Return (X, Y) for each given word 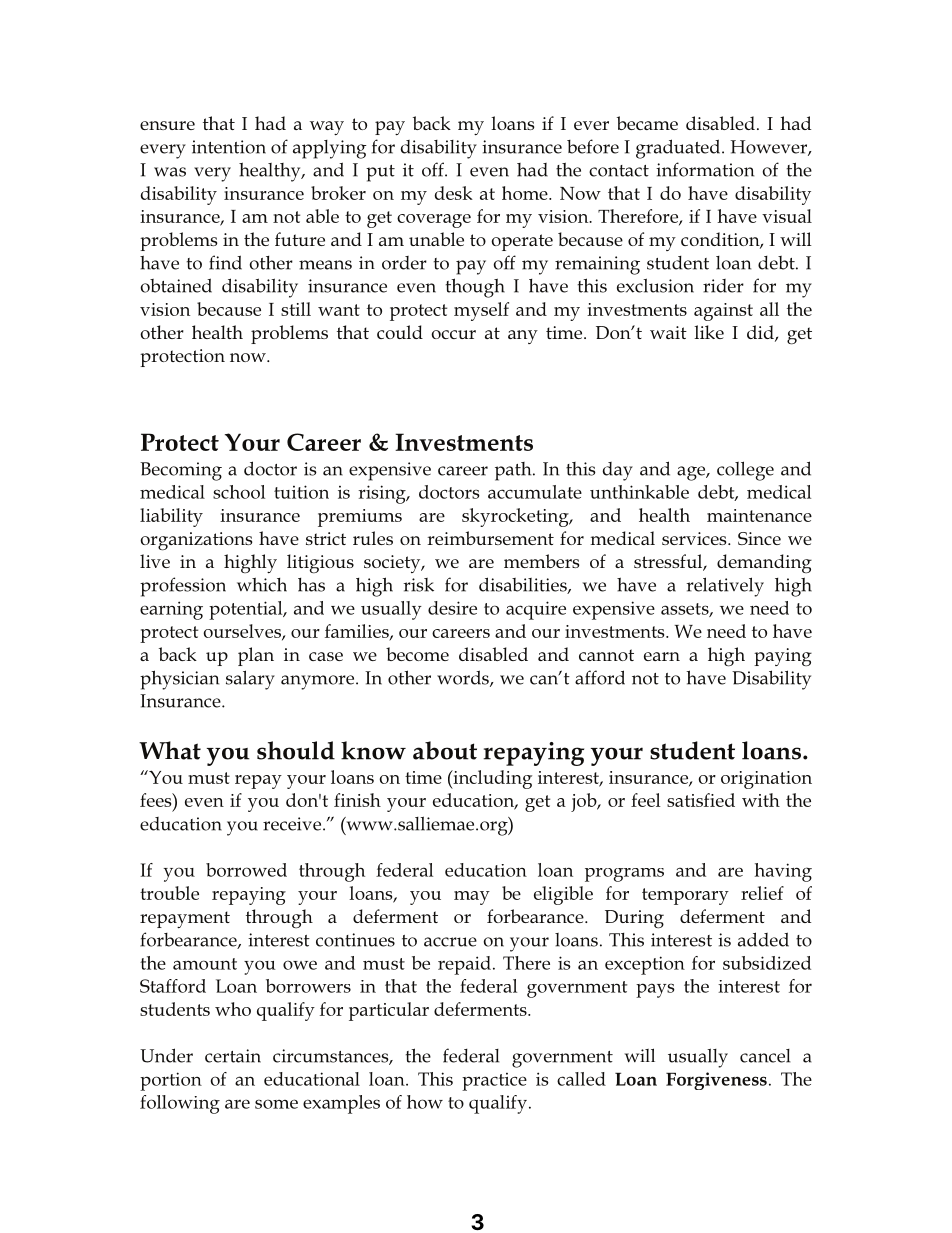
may (472, 898)
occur (453, 334)
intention (229, 147)
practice (494, 1082)
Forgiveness (716, 1081)
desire (452, 608)
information (705, 169)
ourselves (243, 632)
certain (233, 1056)
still (296, 309)
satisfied (701, 800)
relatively (725, 587)
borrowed (246, 870)
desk (454, 193)
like (709, 332)
